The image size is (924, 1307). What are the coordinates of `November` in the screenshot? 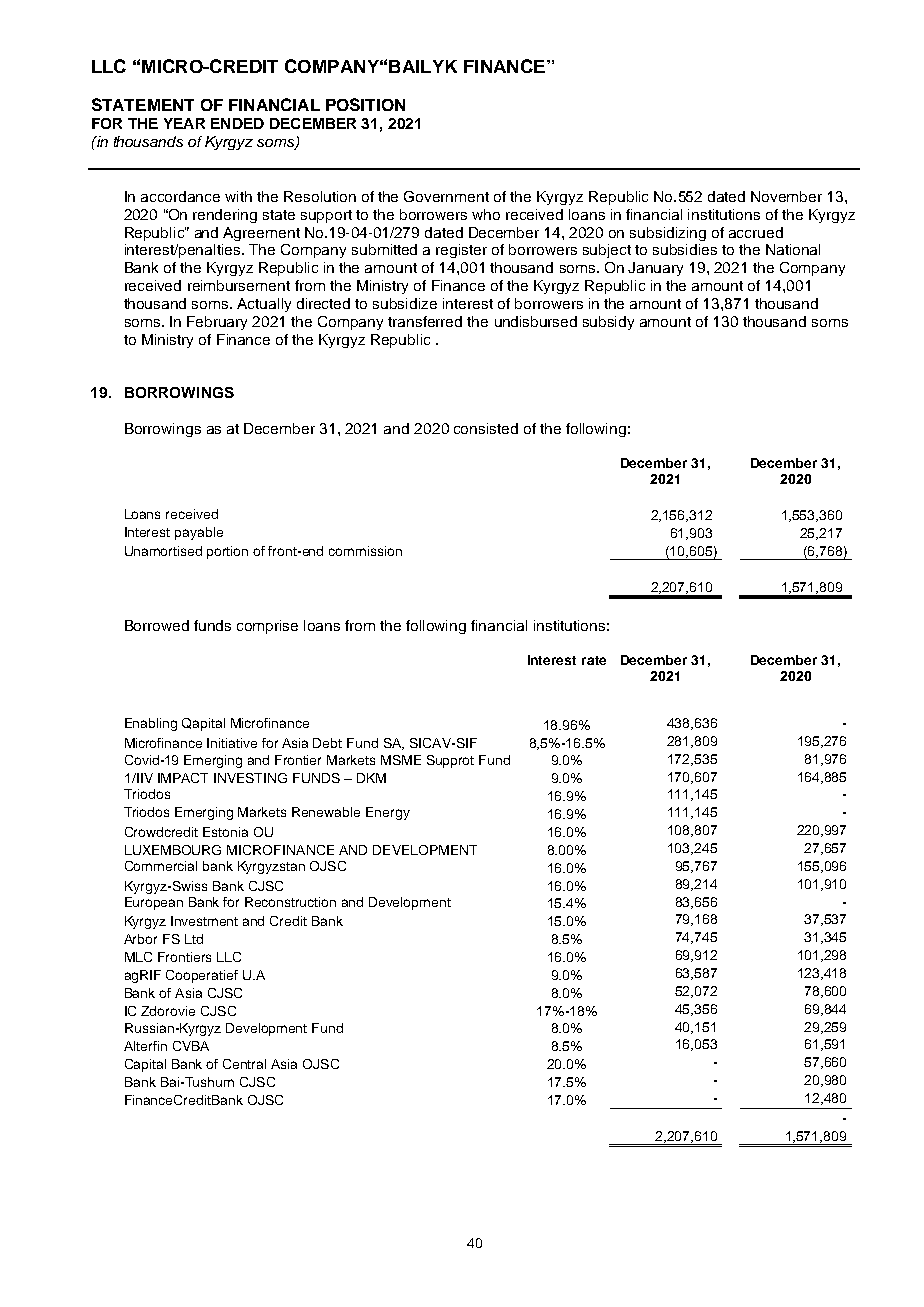 It's located at (786, 196).
